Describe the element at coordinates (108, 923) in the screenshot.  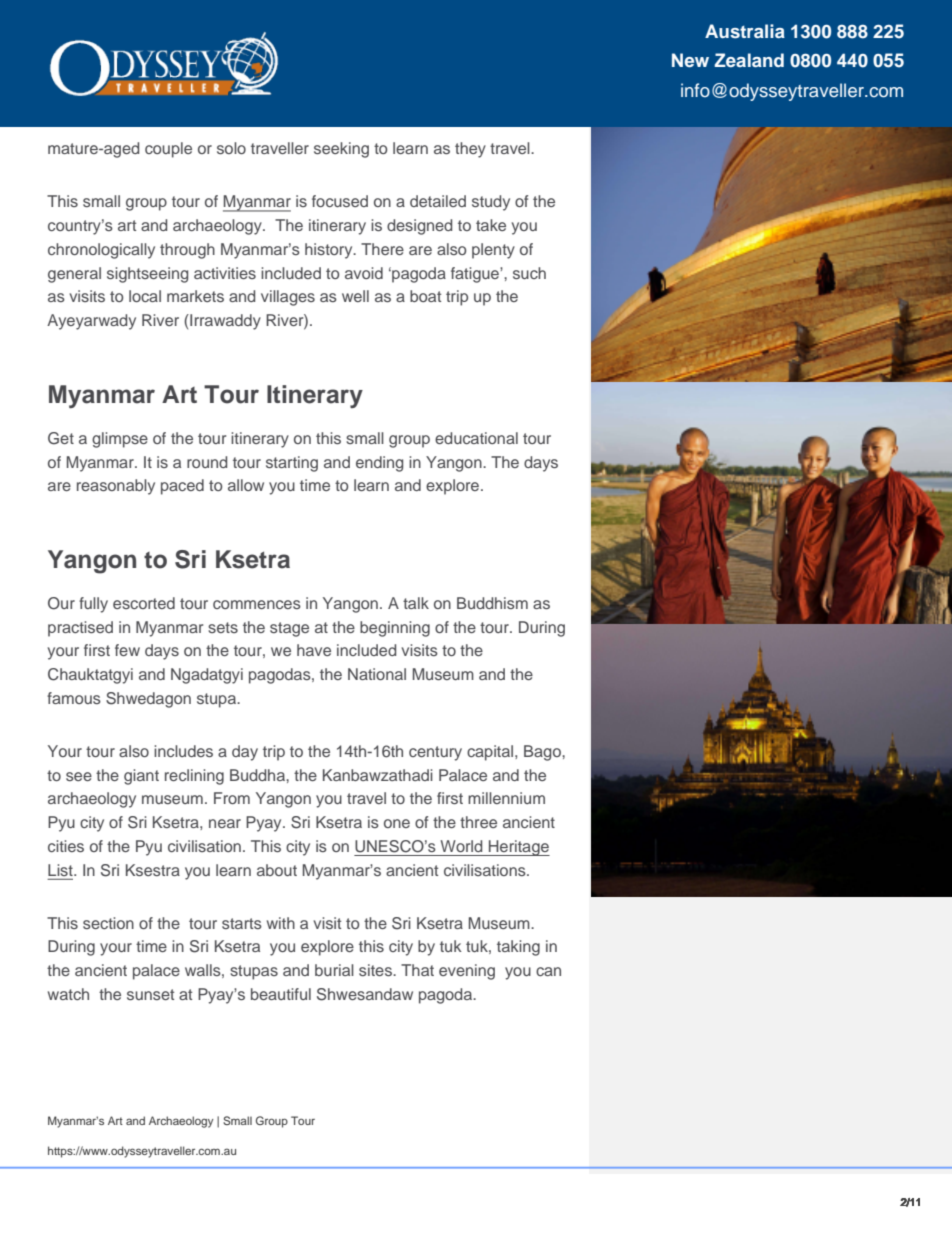
I see `section` at that location.
